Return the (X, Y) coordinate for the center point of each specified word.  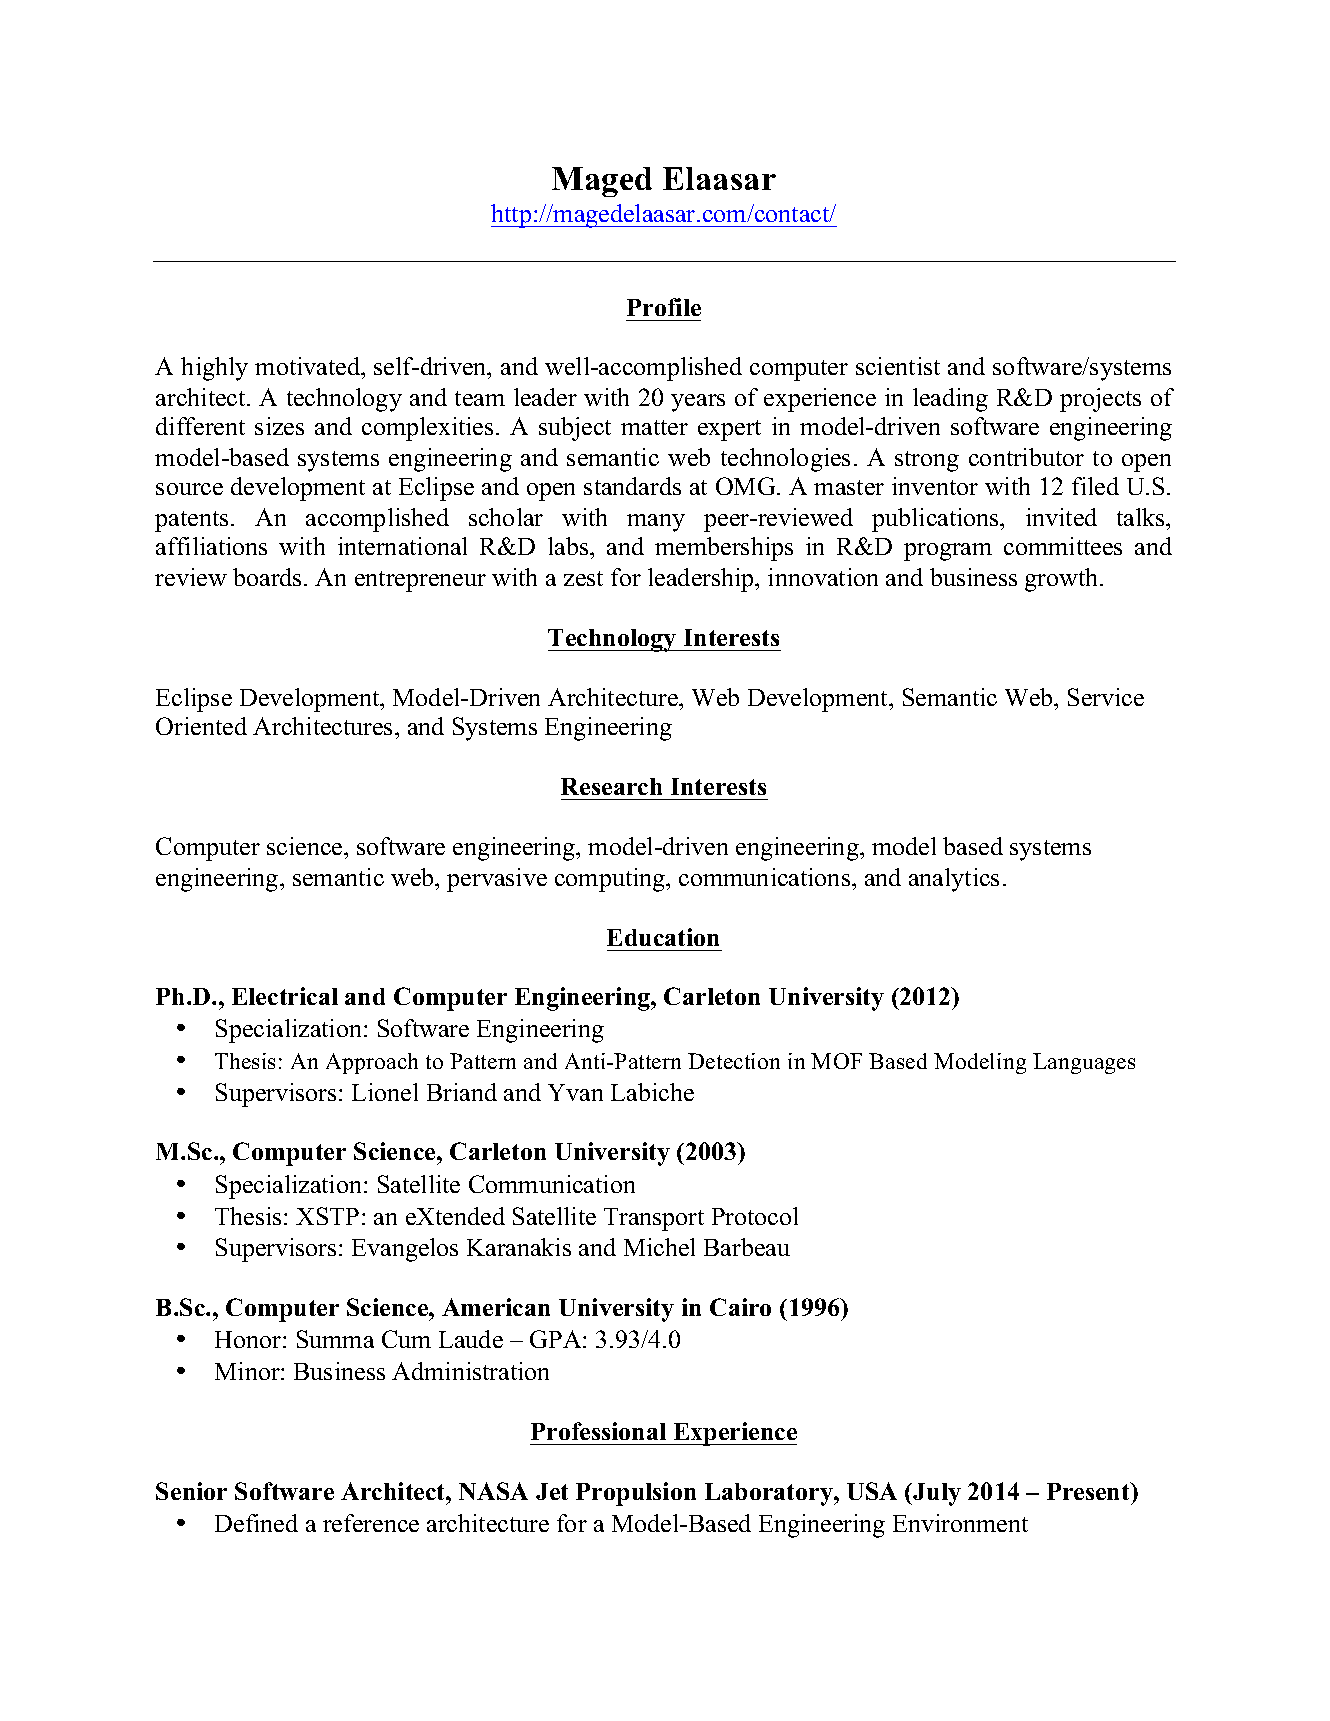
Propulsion (636, 1494)
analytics (954, 880)
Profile (664, 307)
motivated (309, 368)
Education (663, 937)
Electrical (285, 996)
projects (1100, 400)
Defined (256, 1523)
